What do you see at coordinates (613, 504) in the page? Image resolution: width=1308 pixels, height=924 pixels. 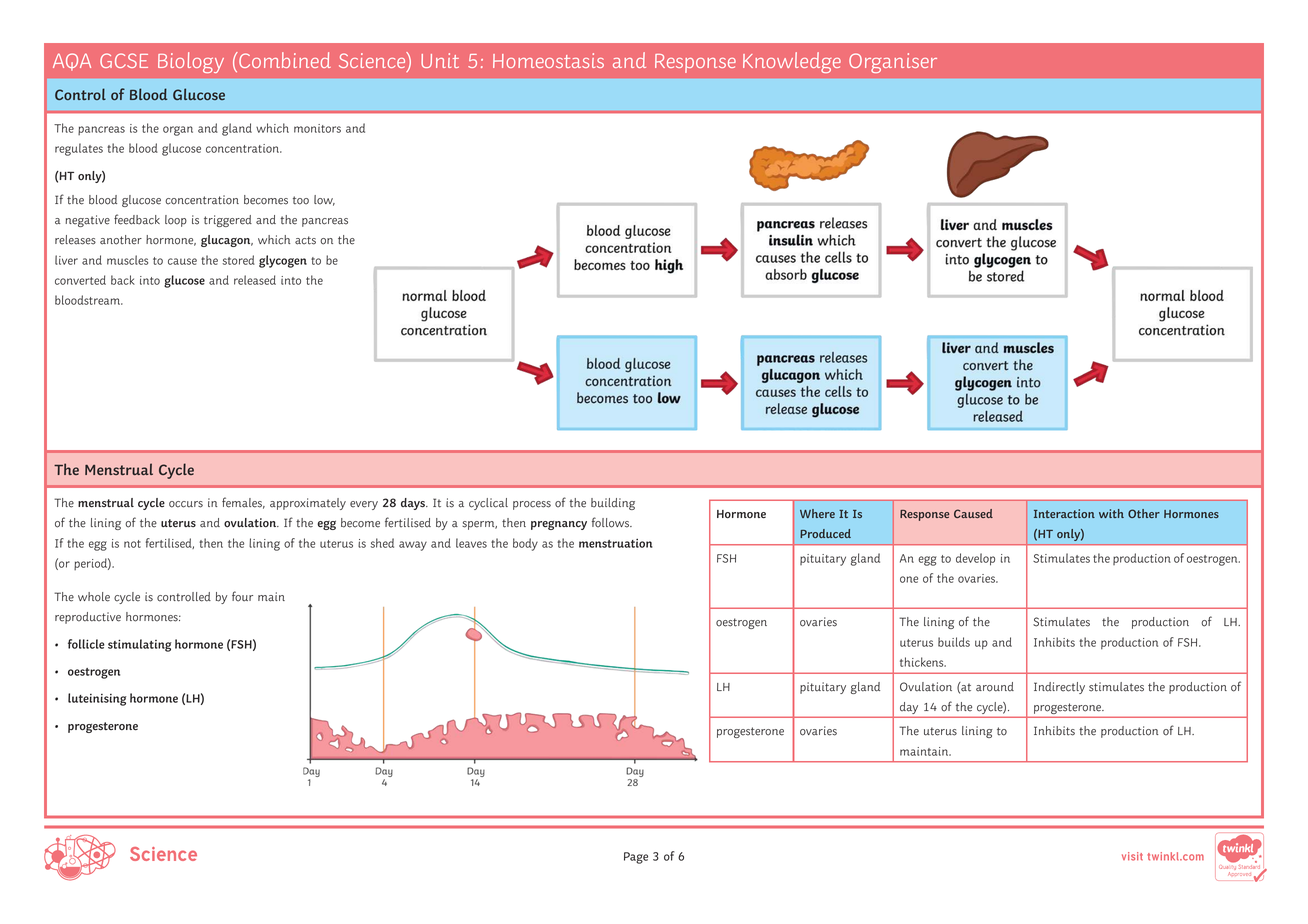 I see `building` at bounding box center [613, 504].
